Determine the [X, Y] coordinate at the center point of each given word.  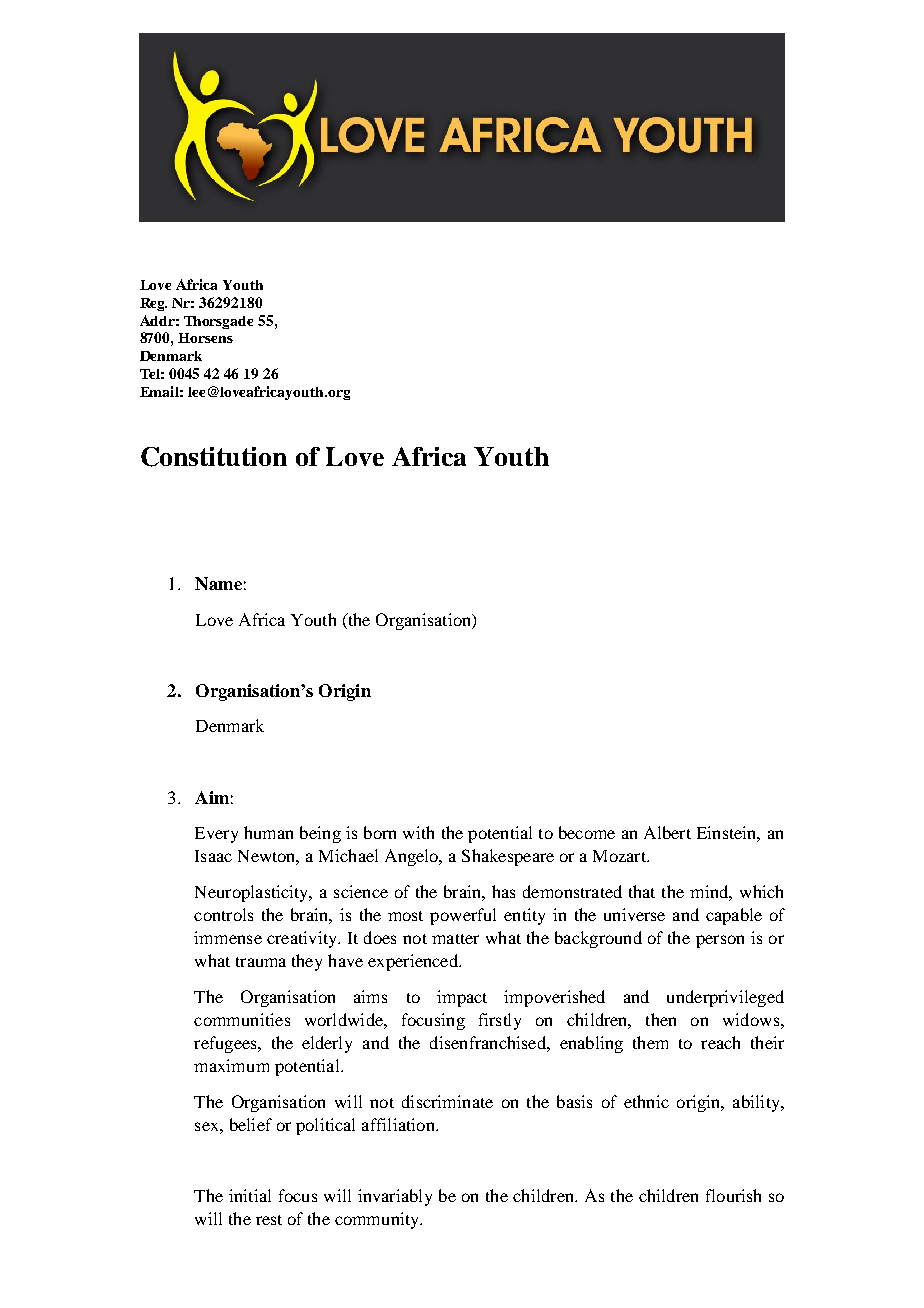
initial [250, 1195]
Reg [153, 304]
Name [218, 583]
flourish [733, 1195]
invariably [395, 1197]
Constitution [214, 457]
